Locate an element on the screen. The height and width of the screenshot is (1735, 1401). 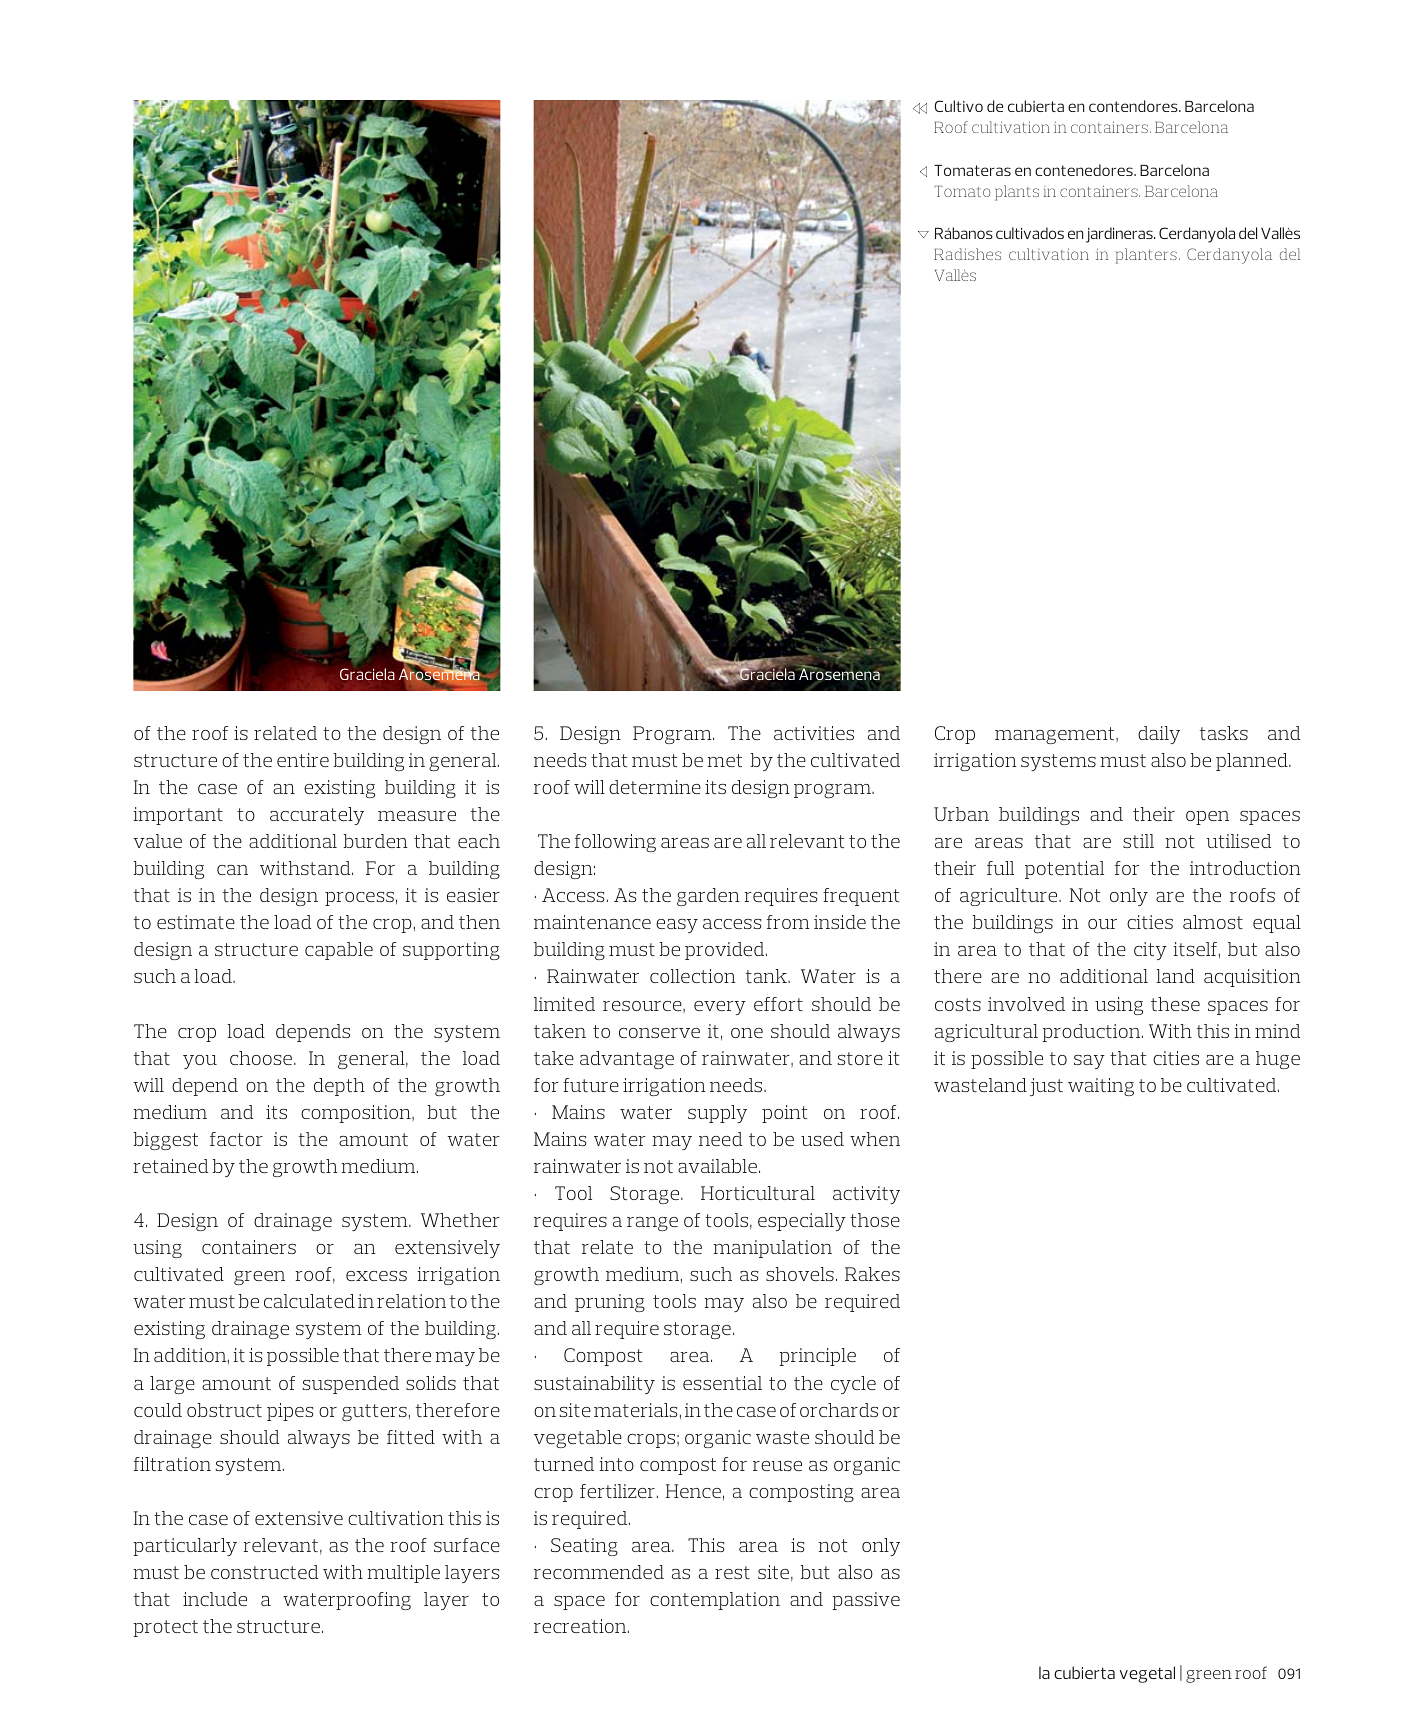
Rakes is located at coordinates (872, 1274).
